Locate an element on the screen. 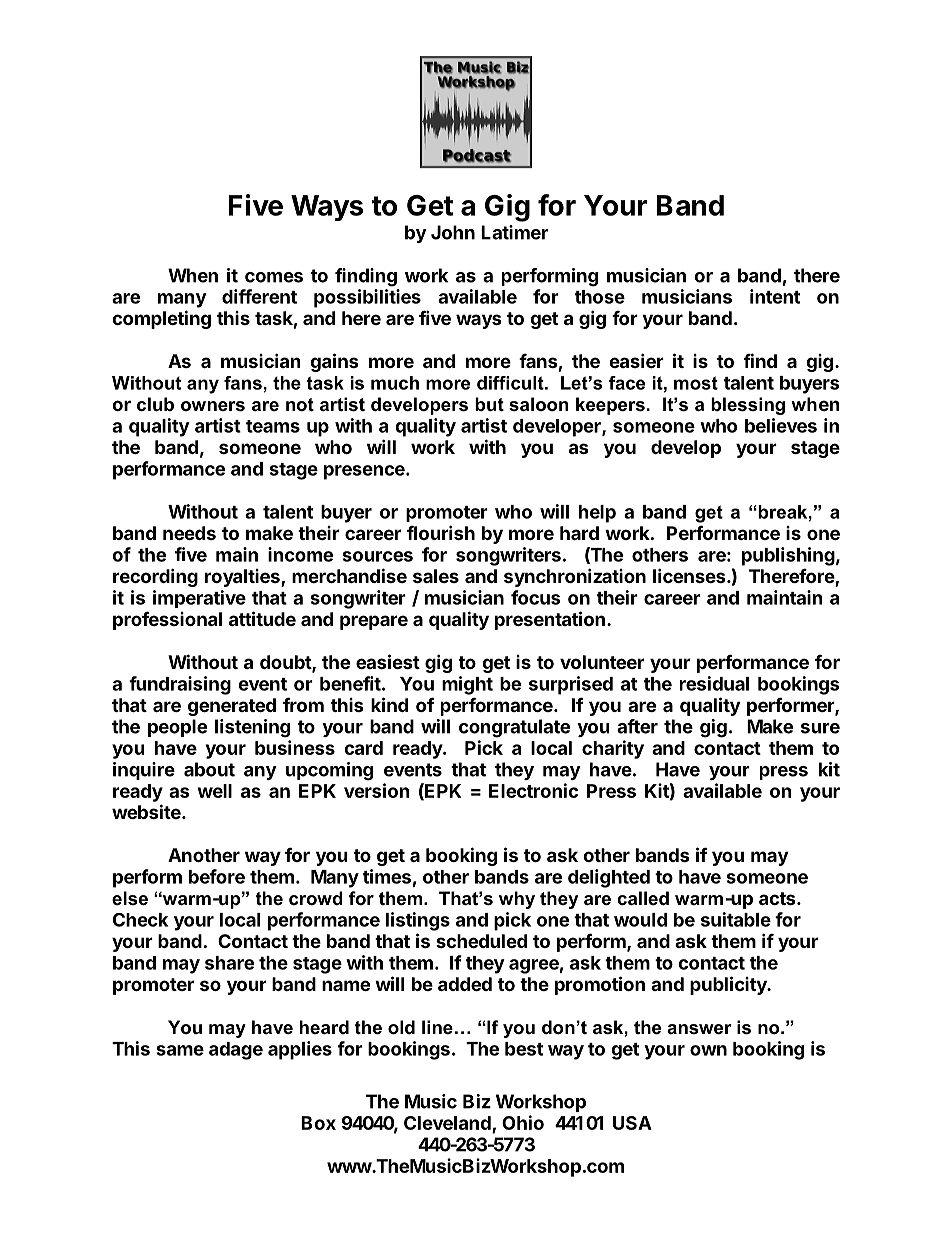 The height and width of the screenshot is (1233, 952). John is located at coordinates (453, 232).
